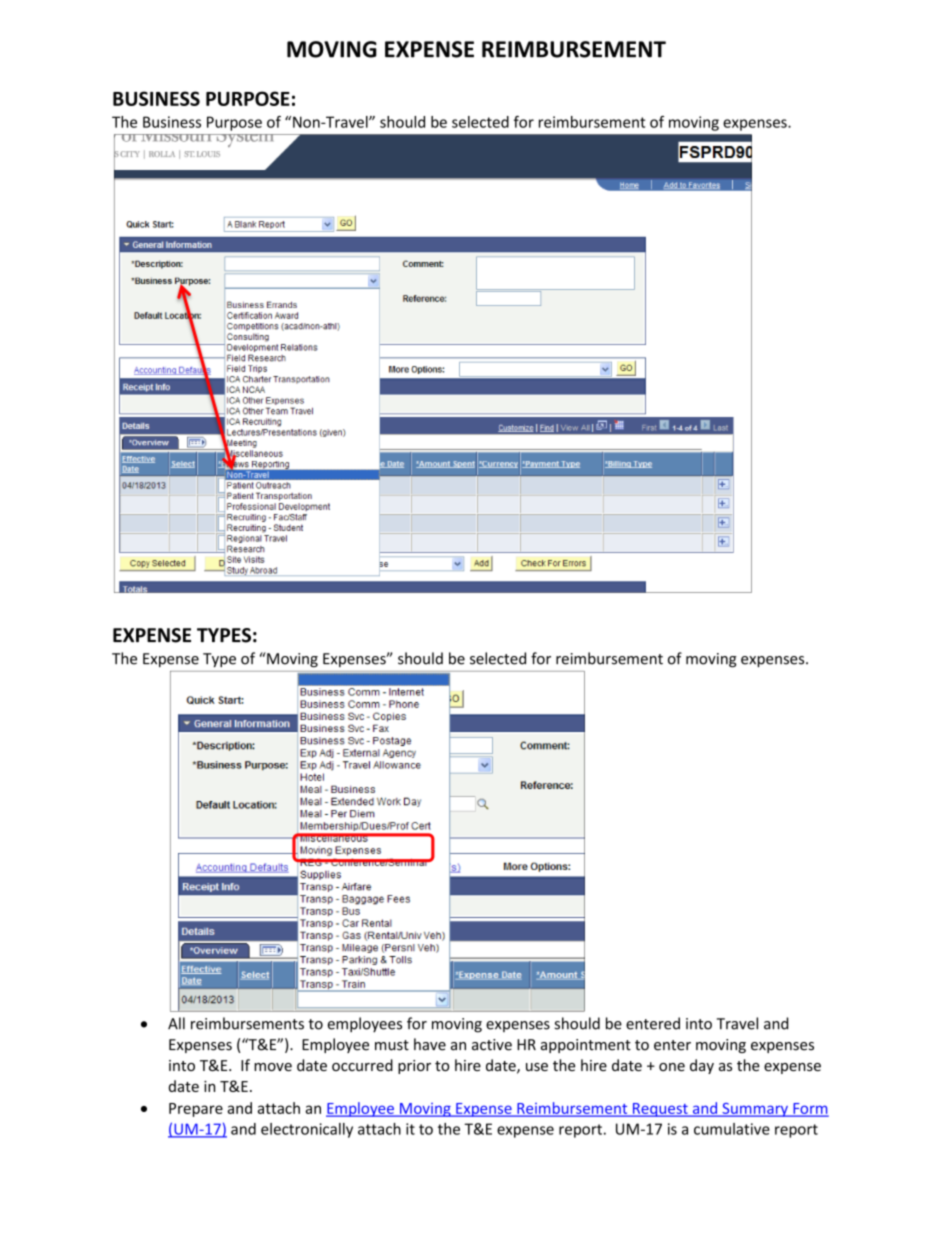  I want to click on cumulative, so click(732, 1129).
